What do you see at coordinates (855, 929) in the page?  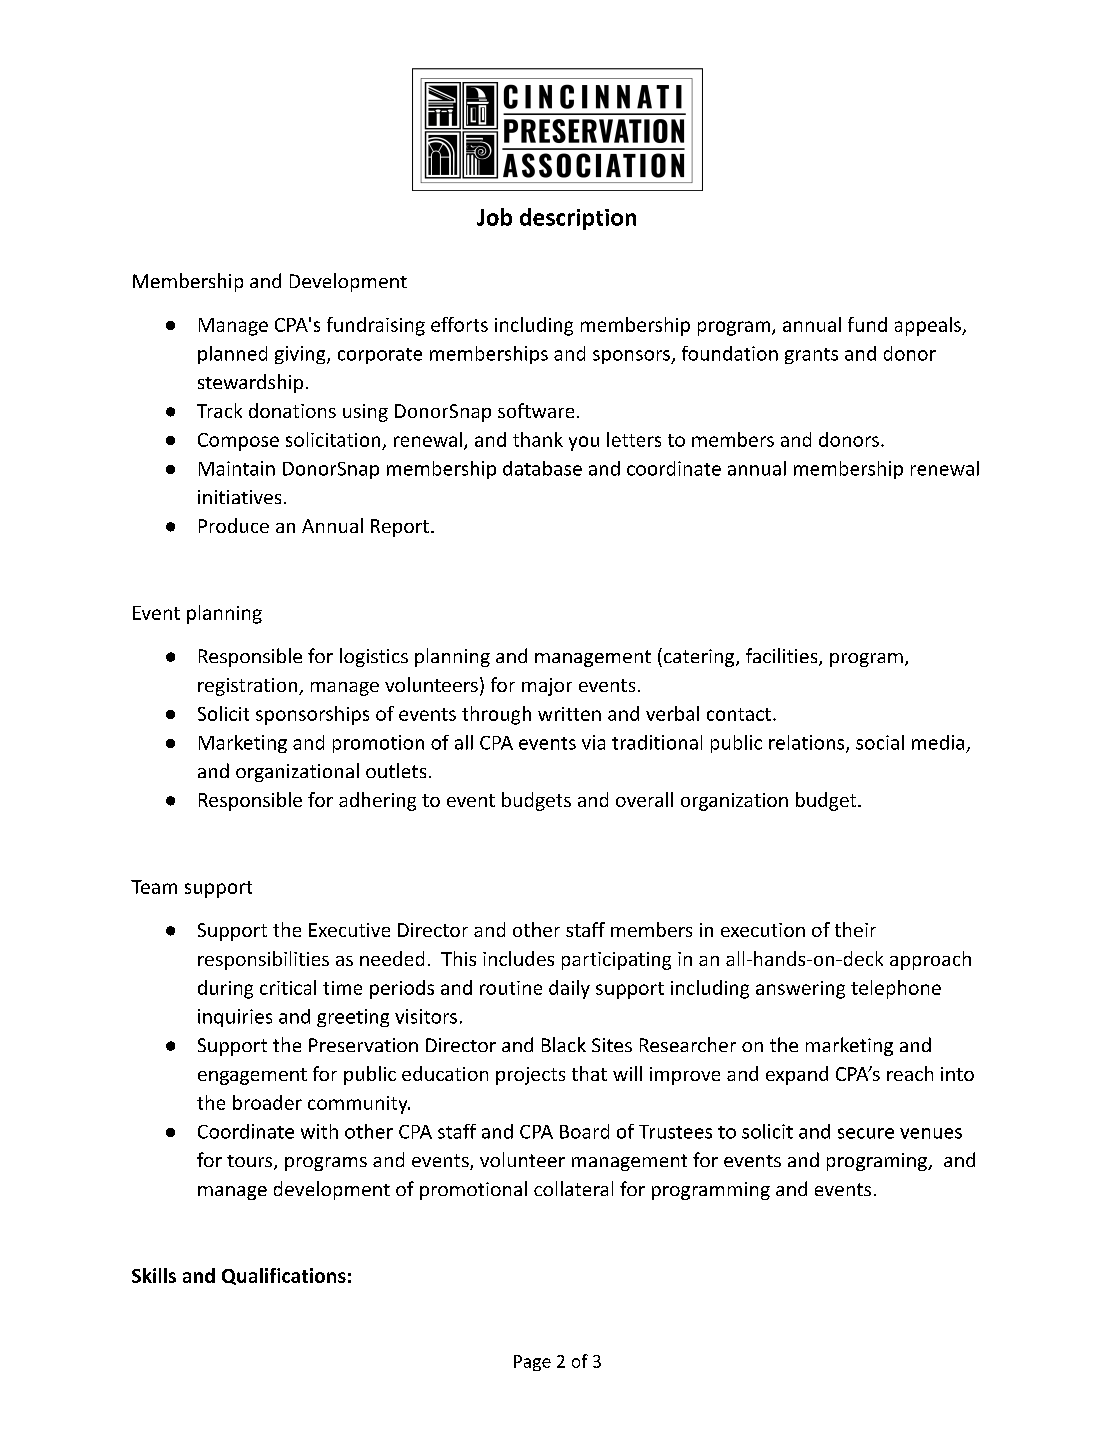 I see `their` at bounding box center [855, 929].
